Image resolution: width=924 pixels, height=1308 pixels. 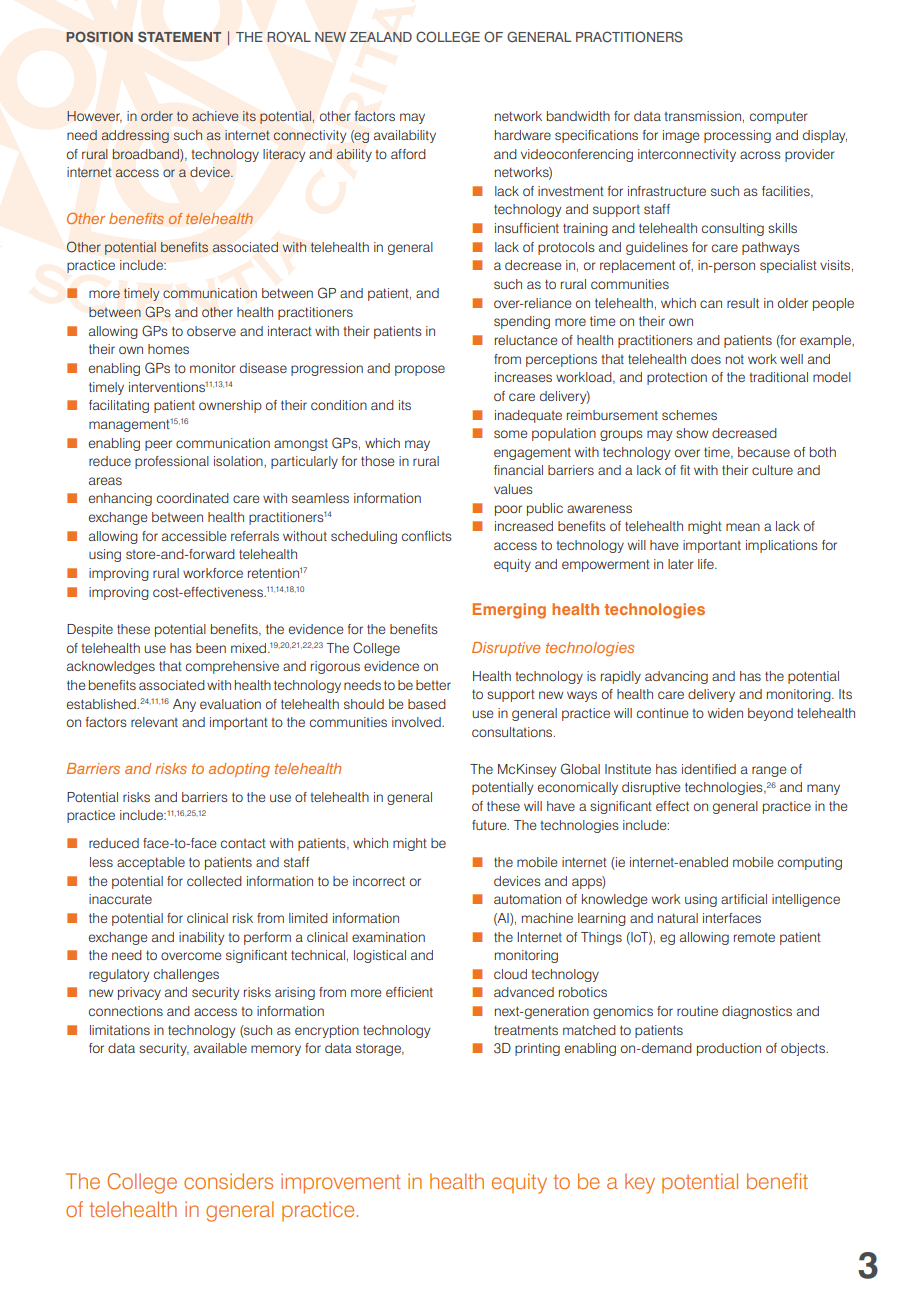 What do you see at coordinates (211, 648) in the screenshot?
I see `been` at bounding box center [211, 648].
